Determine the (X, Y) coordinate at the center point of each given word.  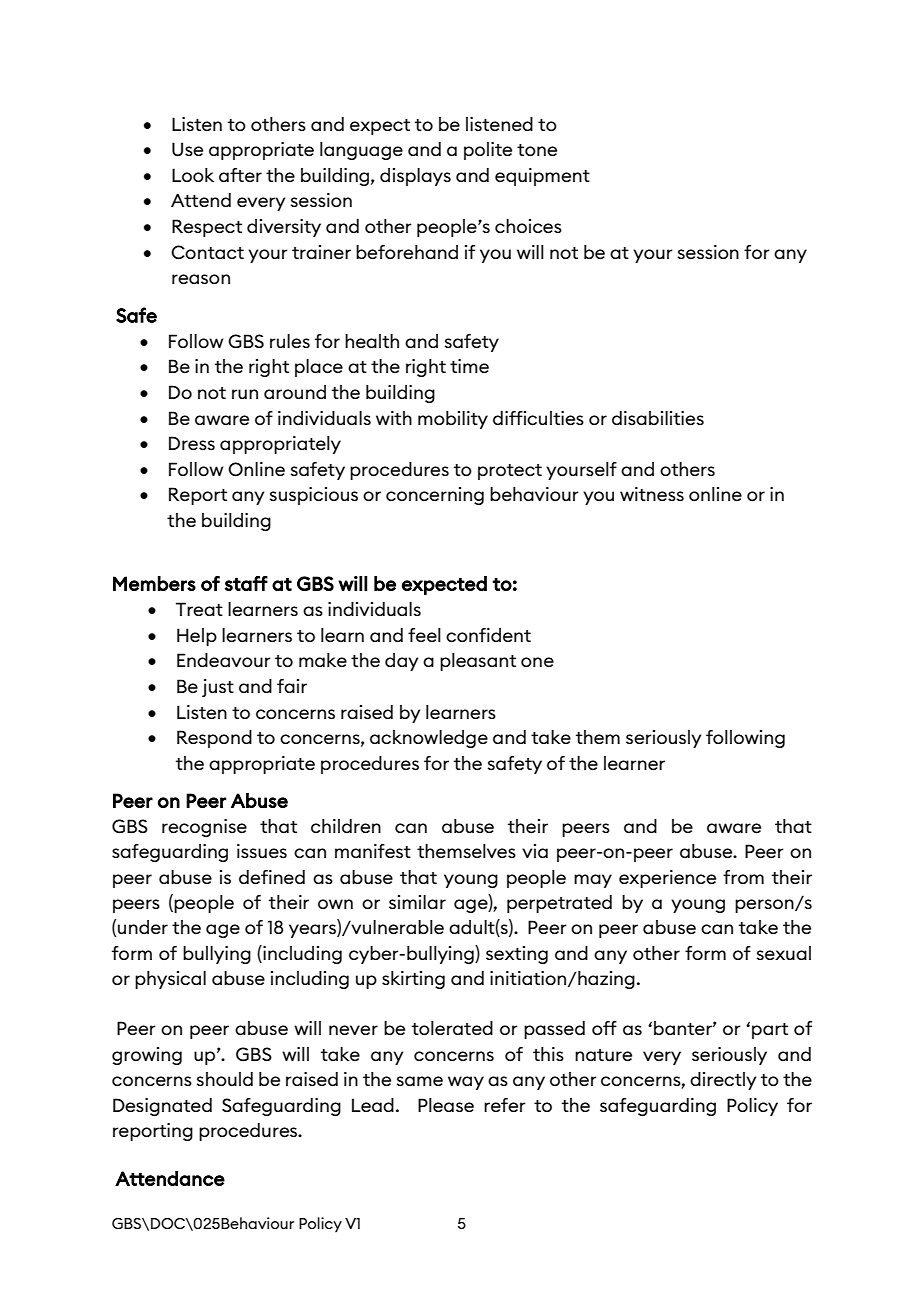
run (245, 394)
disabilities (658, 418)
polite (488, 151)
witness (652, 494)
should (224, 1079)
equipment (542, 177)
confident (488, 635)
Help (197, 637)
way (466, 1083)
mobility (453, 420)
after (240, 175)
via (535, 851)
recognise (204, 828)
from (743, 877)
